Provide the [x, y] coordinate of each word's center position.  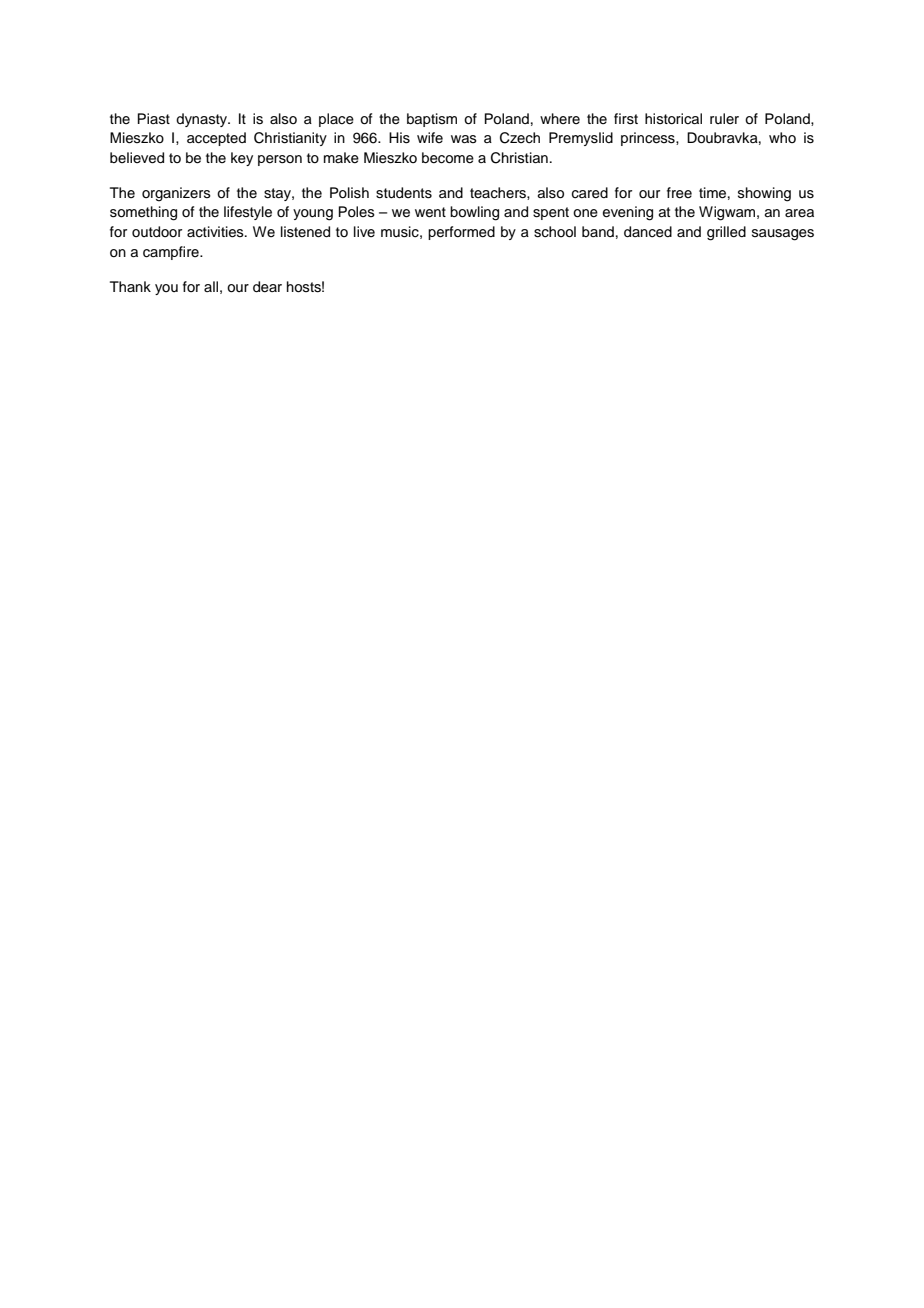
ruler [724, 118]
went [430, 212]
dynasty [203, 120]
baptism [432, 120]
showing [764, 194]
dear [267, 287]
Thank [130, 286]
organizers [176, 194]
